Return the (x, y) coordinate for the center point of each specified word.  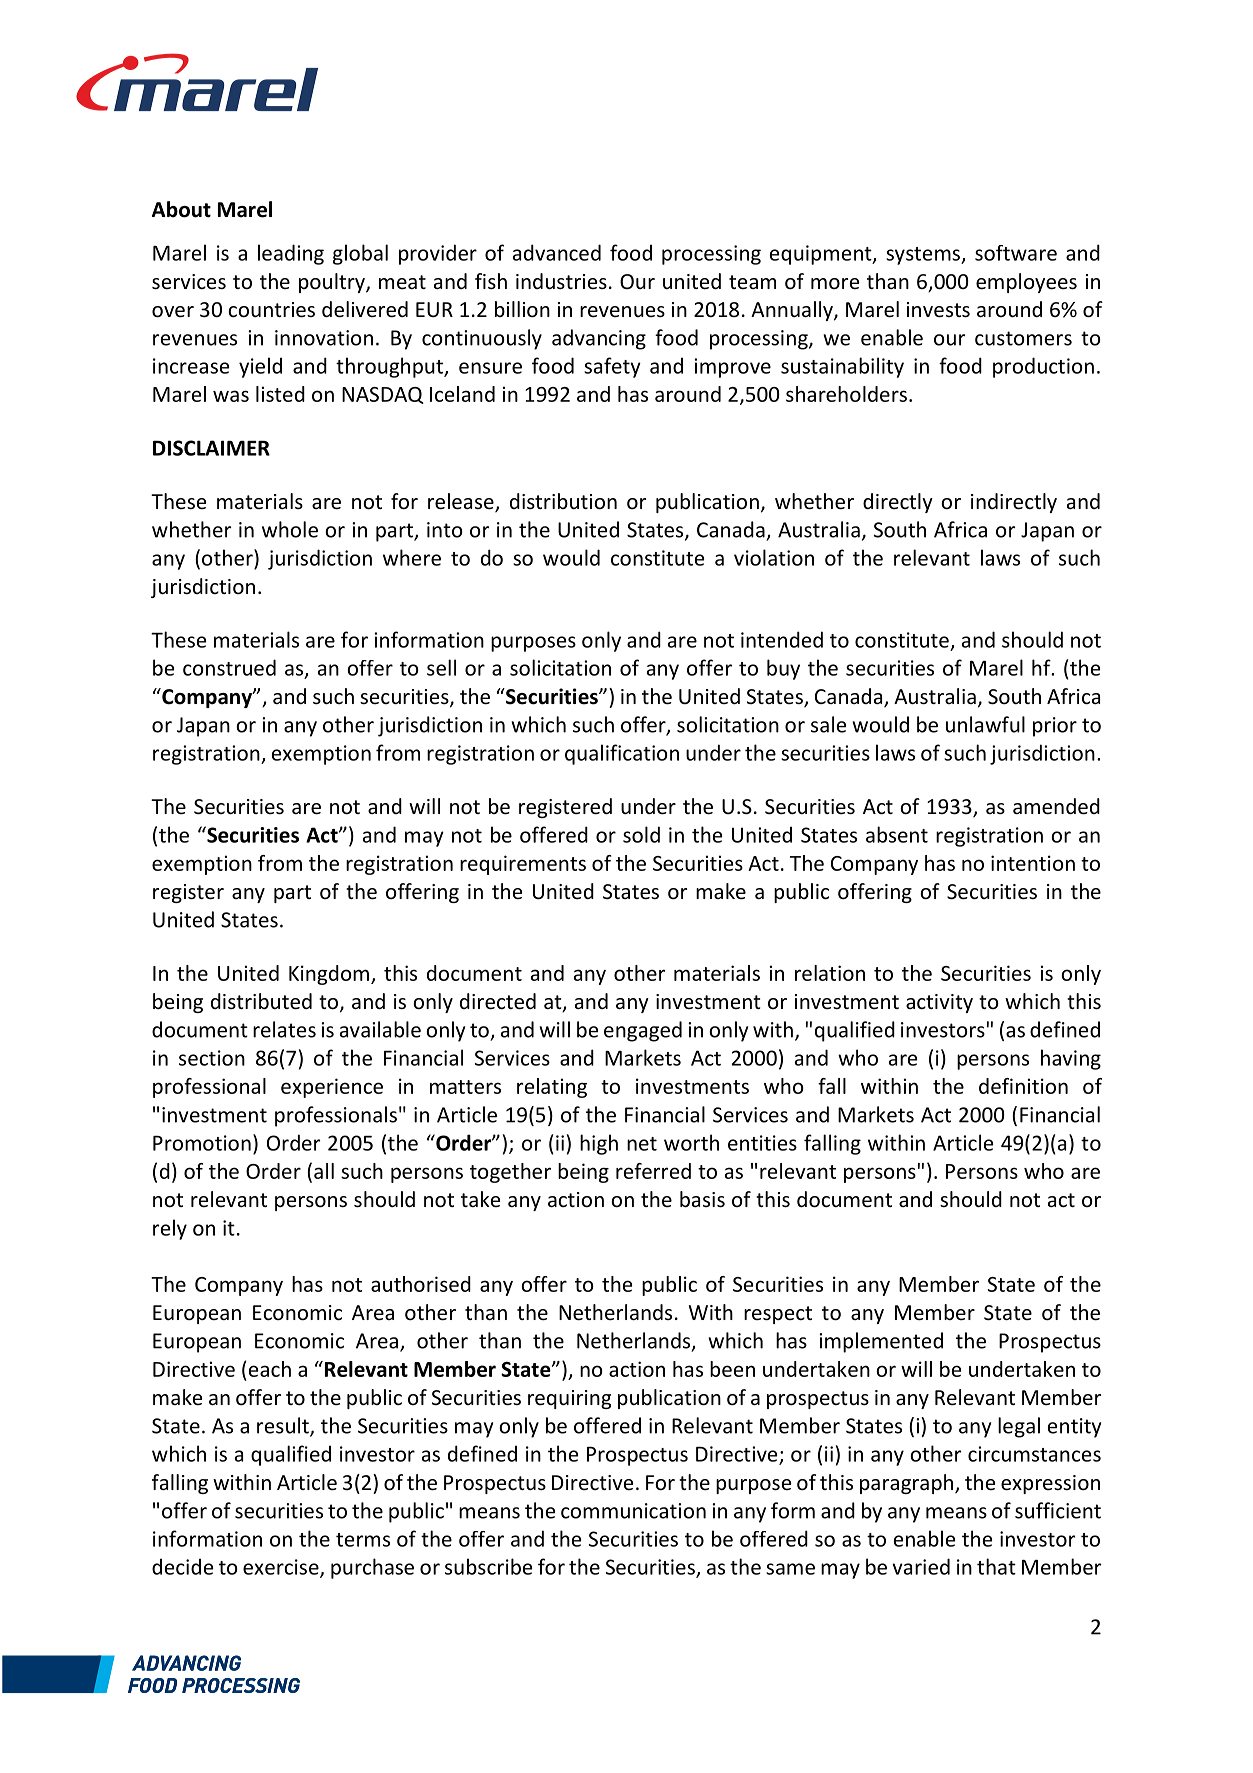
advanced (557, 252)
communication (633, 1511)
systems (924, 256)
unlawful (985, 724)
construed (229, 667)
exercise (282, 1568)
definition (1023, 1086)
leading (291, 254)
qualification (622, 754)
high (599, 1144)
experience (332, 1088)
